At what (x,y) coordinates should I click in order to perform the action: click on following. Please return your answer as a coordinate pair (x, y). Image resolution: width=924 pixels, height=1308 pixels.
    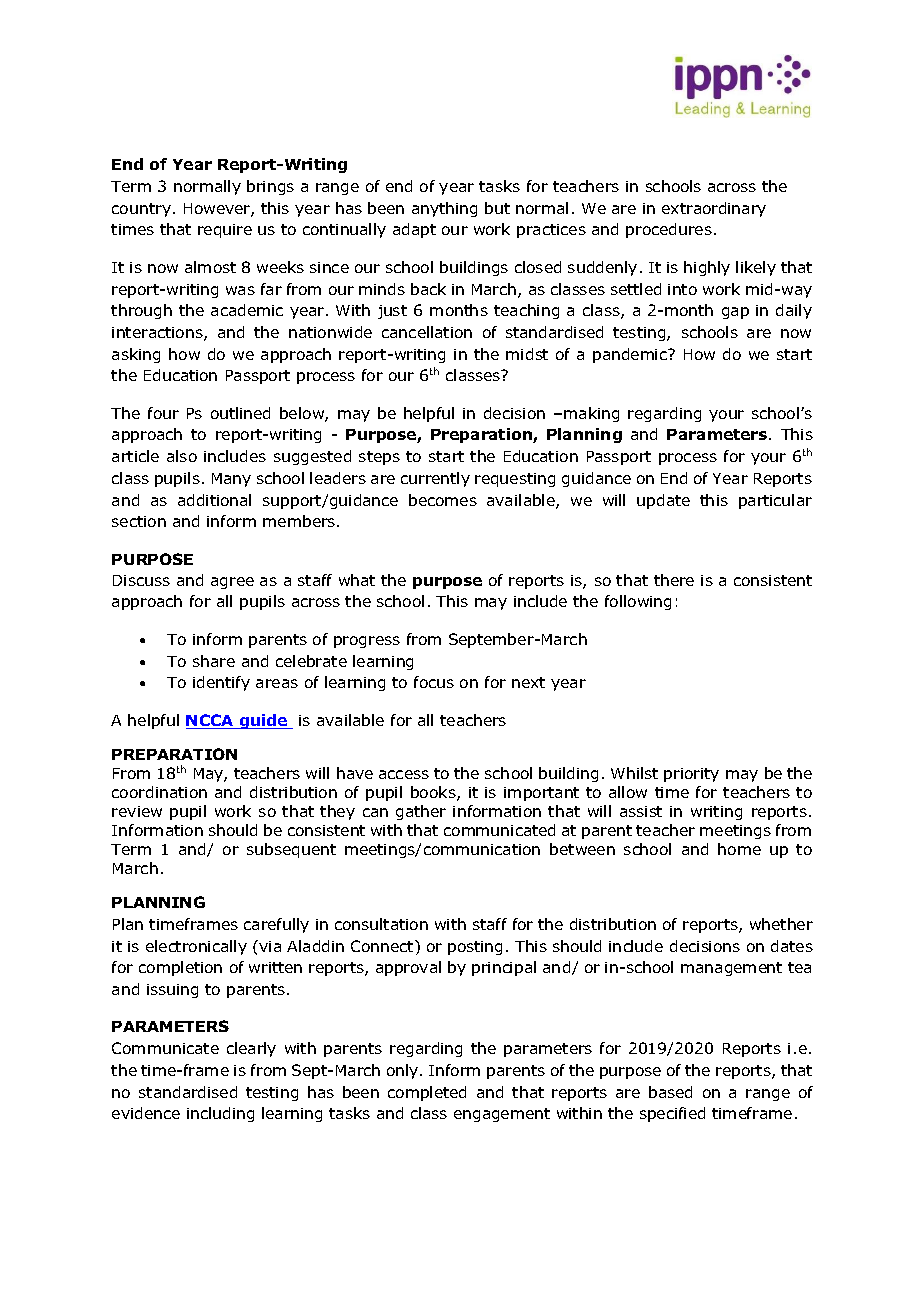
    Looking at the image, I should click on (638, 602).
